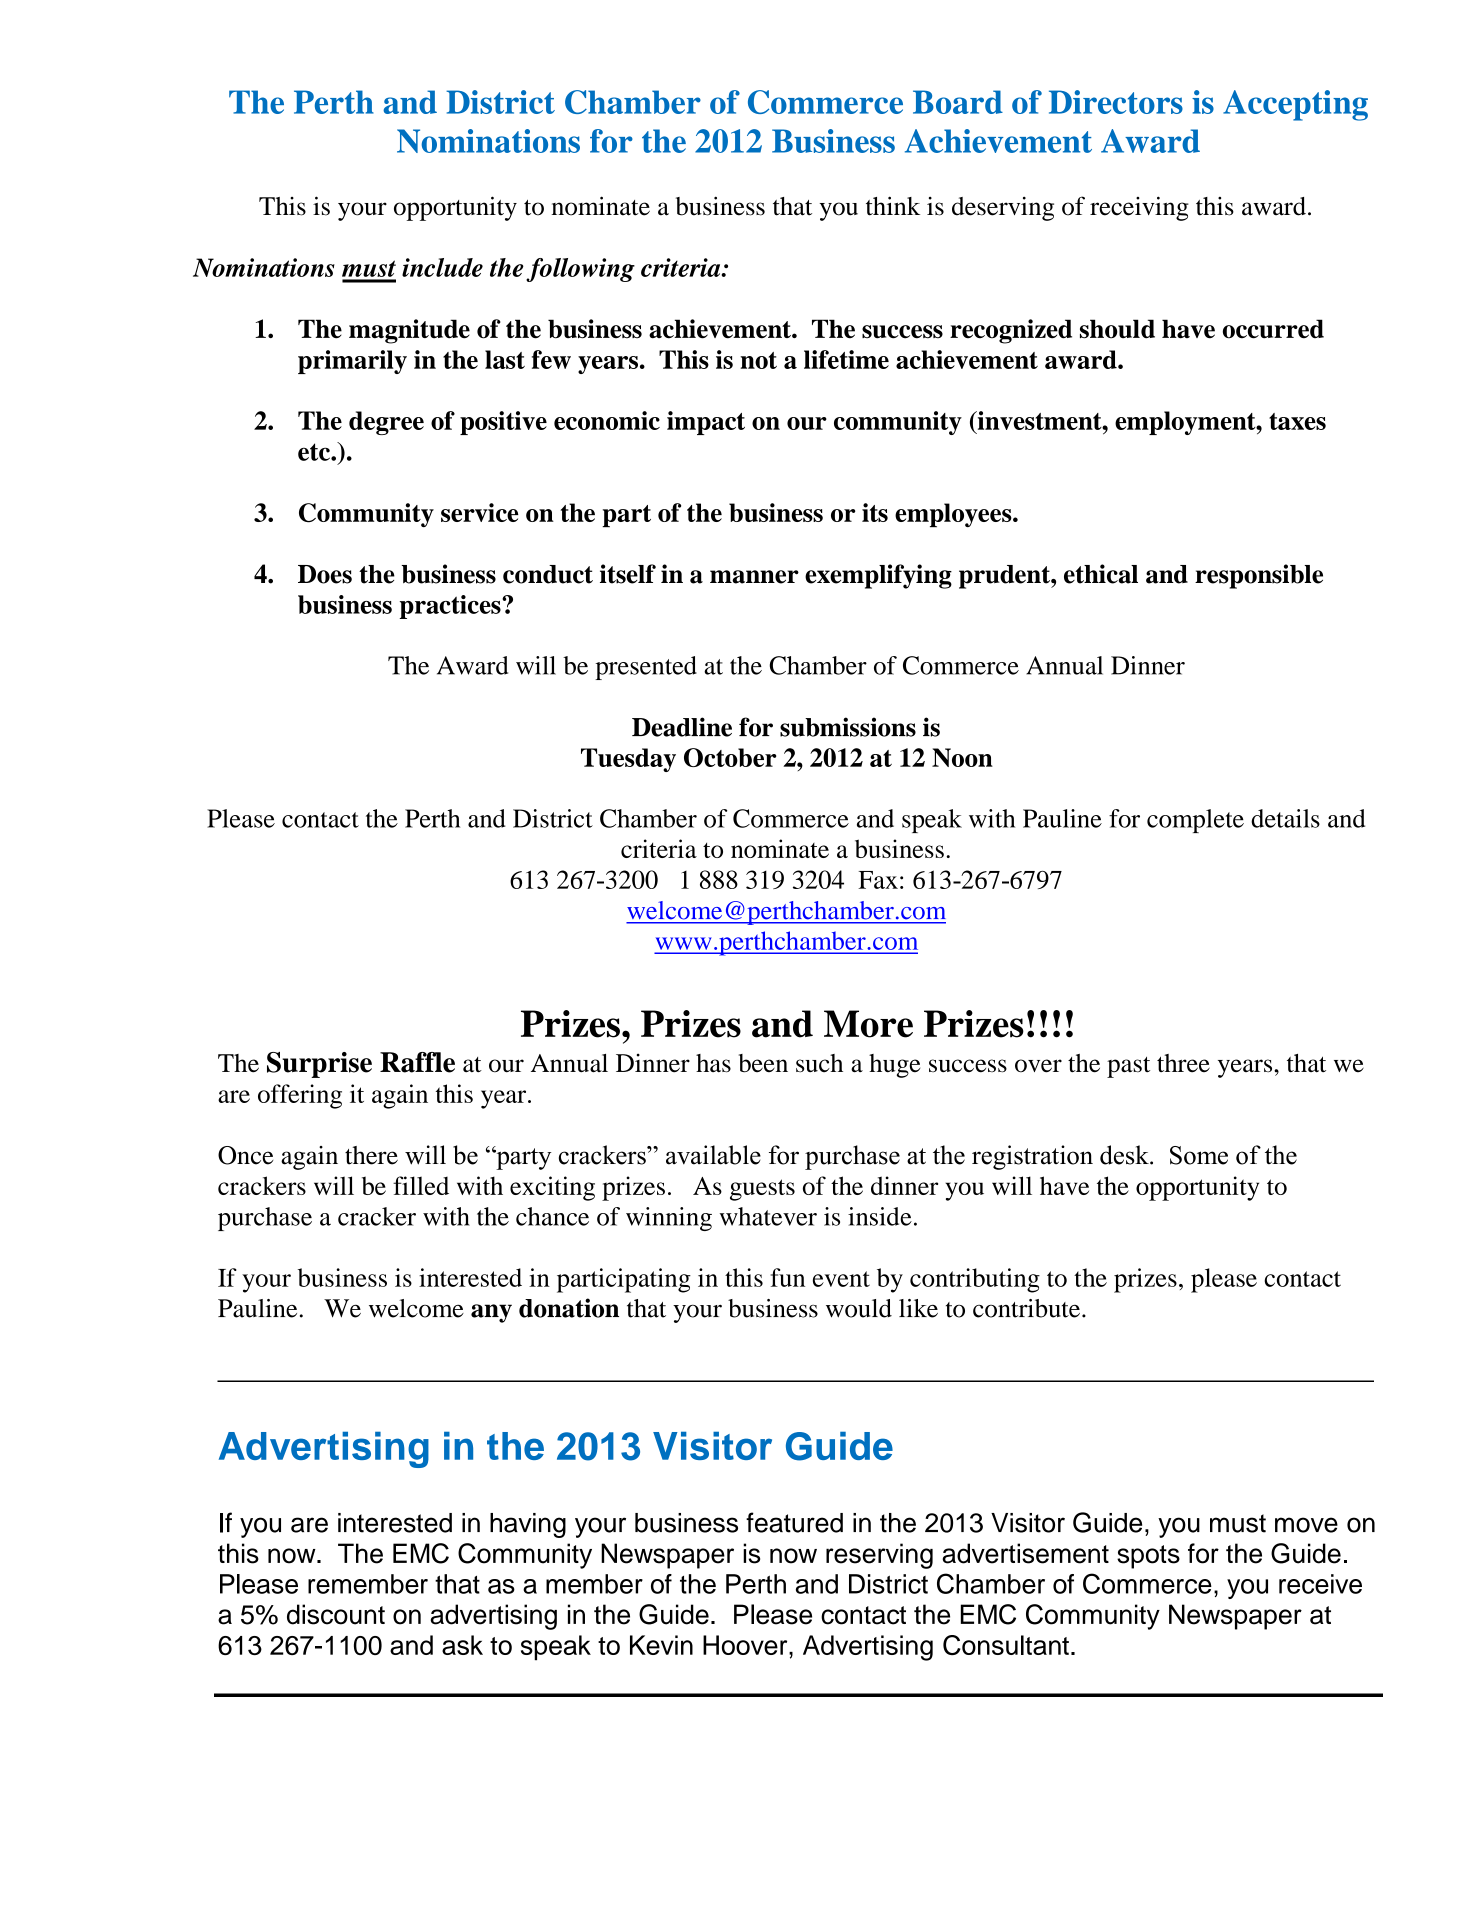  Describe the element at coordinates (1026, 1308) in the screenshot. I see `contribute` at that location.
